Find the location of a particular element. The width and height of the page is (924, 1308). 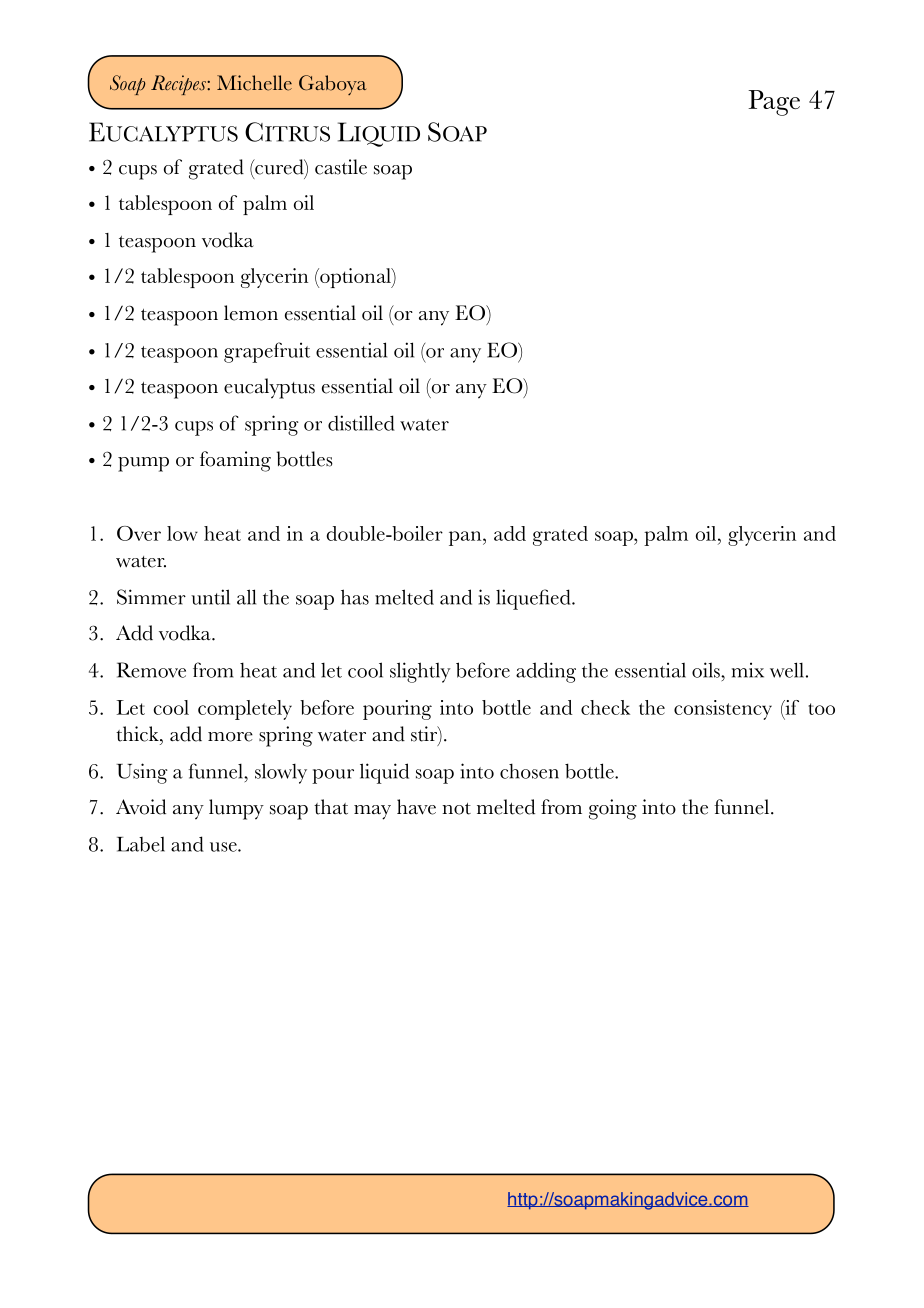

slightly is located at coordinates (420, 672).
